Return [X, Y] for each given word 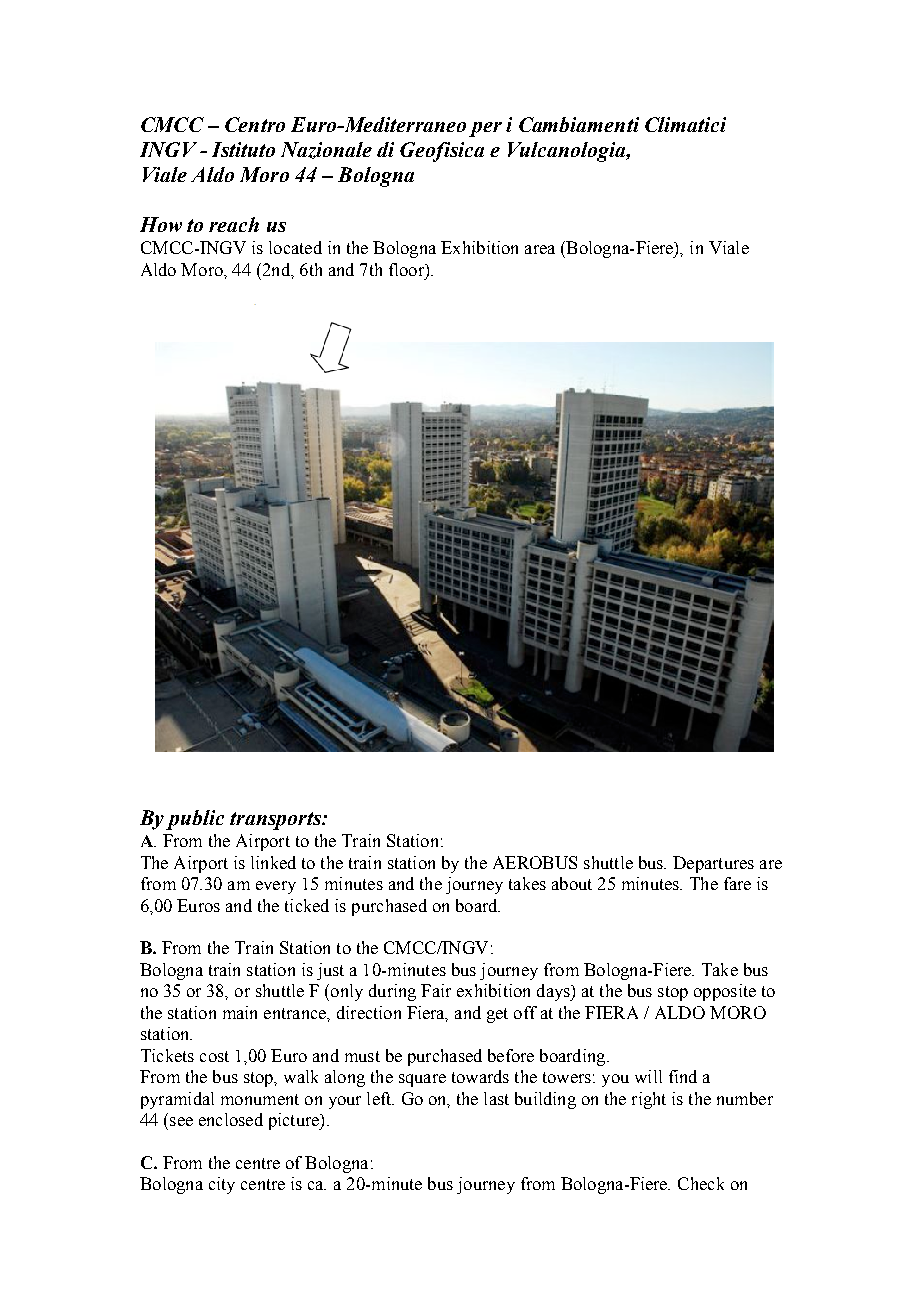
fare [737, 883]
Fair [436, 990]
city [222, 1185]
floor [408, 270]
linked [273, 862]
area [540, 249]
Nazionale [326, 150]
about [572, 883]
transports [276, 821]
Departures [713, 864]
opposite [725, 992]
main [240, 1012]
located [295, 247]
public [195, 820]
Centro [255, 124]
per [485, 129]
